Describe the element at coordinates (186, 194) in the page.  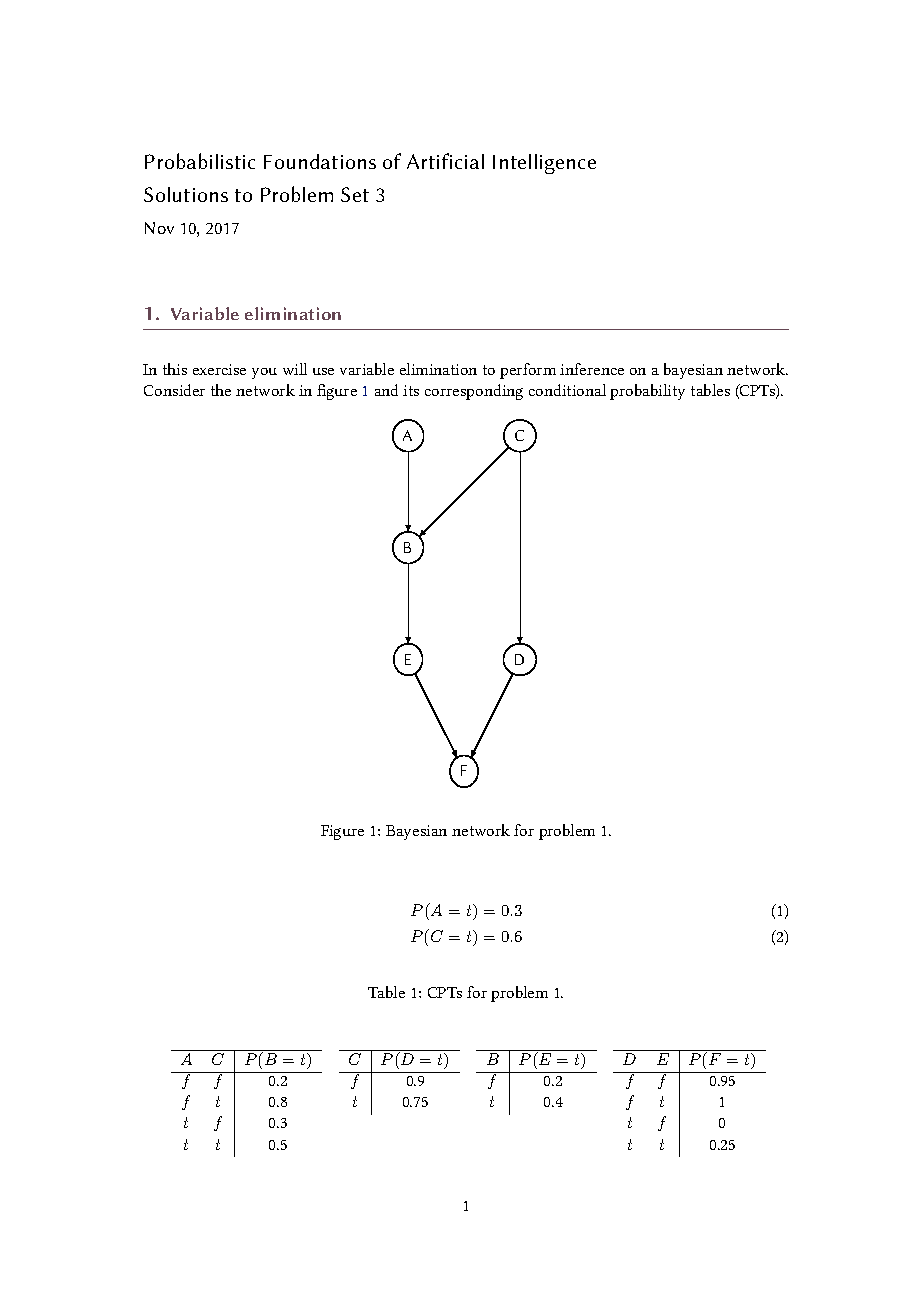
I see `Solutions` at that location.
